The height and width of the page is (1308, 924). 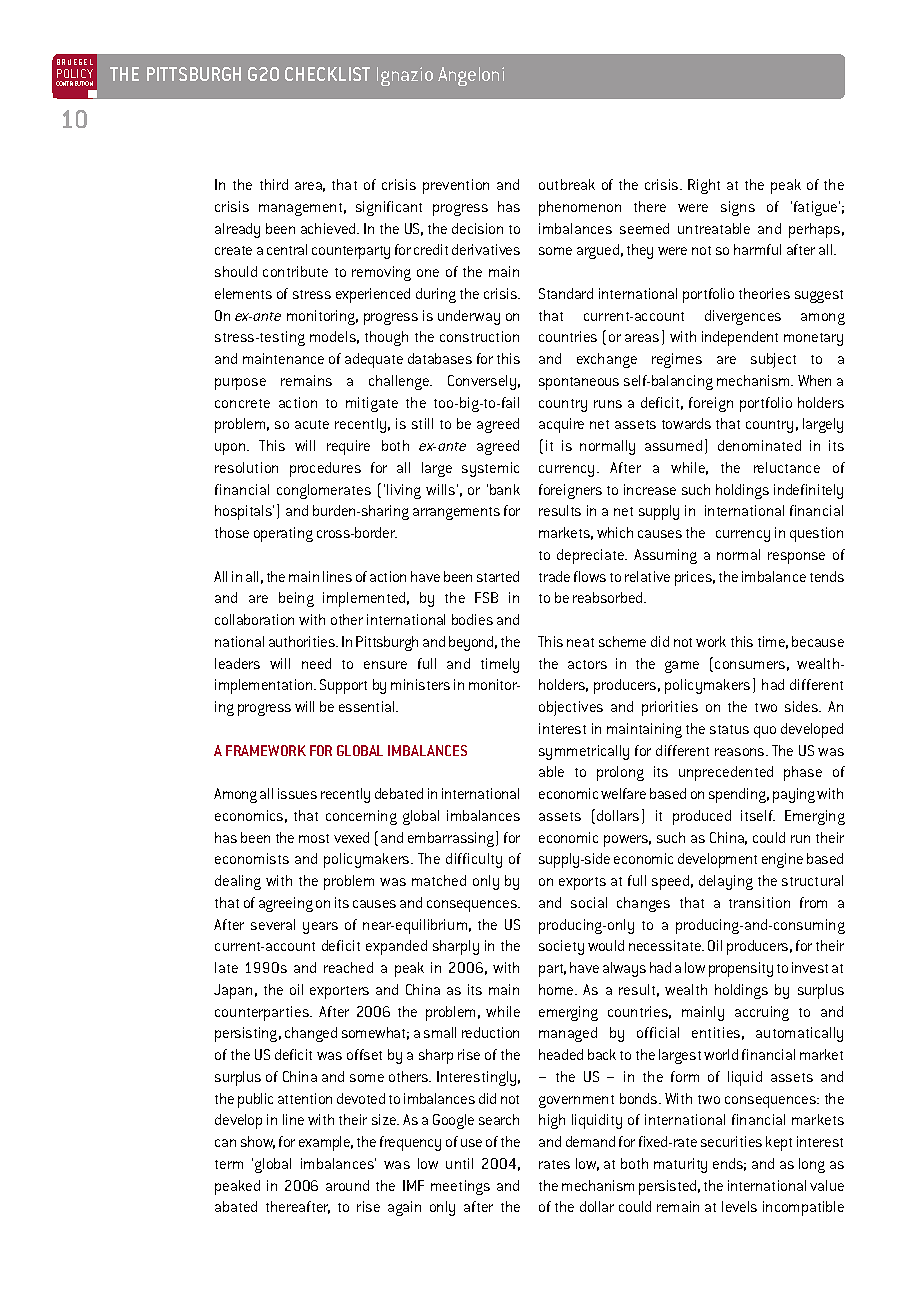 I want to click on Right, so click(x=704, y=186).
